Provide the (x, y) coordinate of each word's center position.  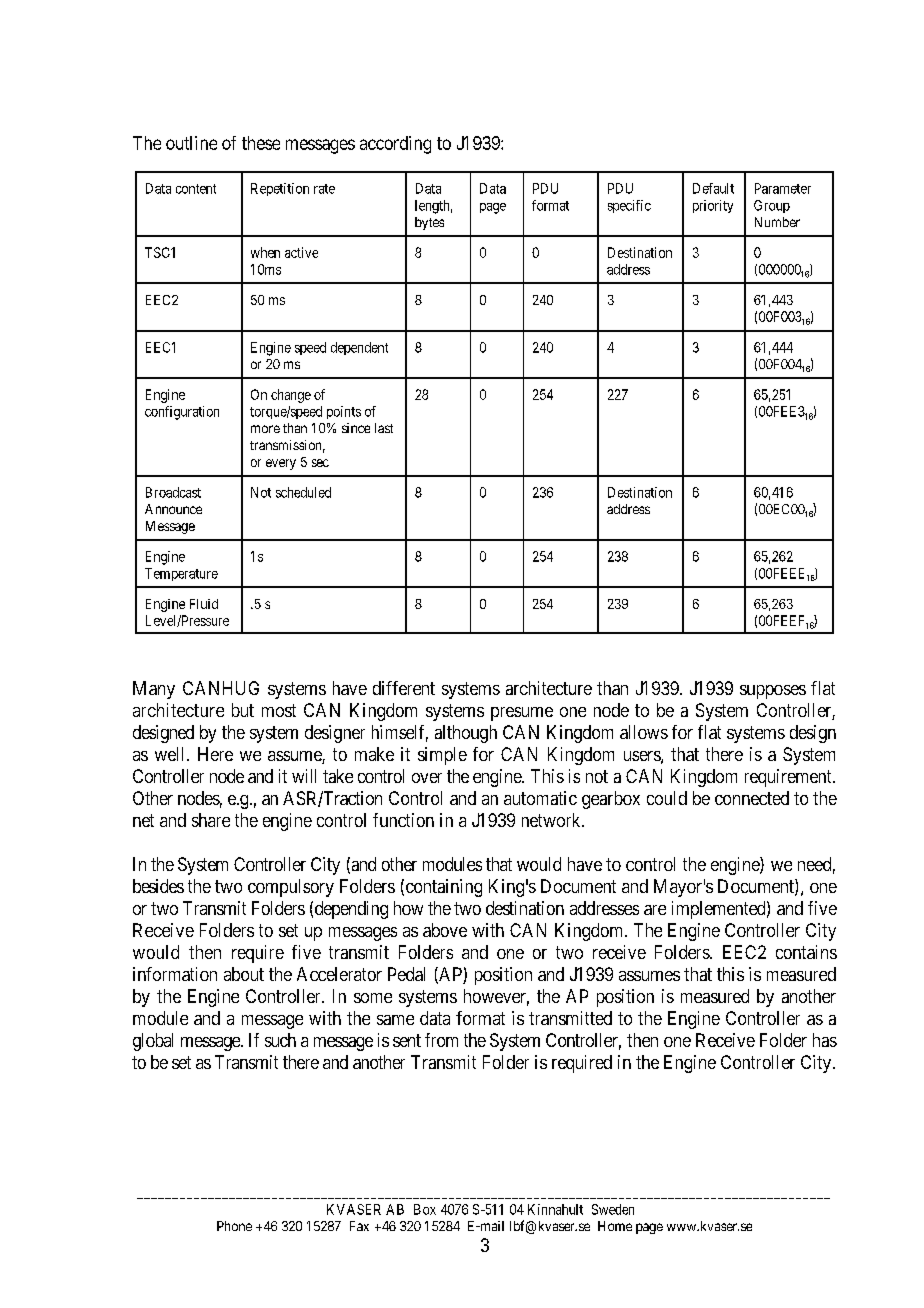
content (196, 189)
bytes (429, 223)
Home (615, 1226)
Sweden (613, 1209)
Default (713, 188)
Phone (234, 1226)
